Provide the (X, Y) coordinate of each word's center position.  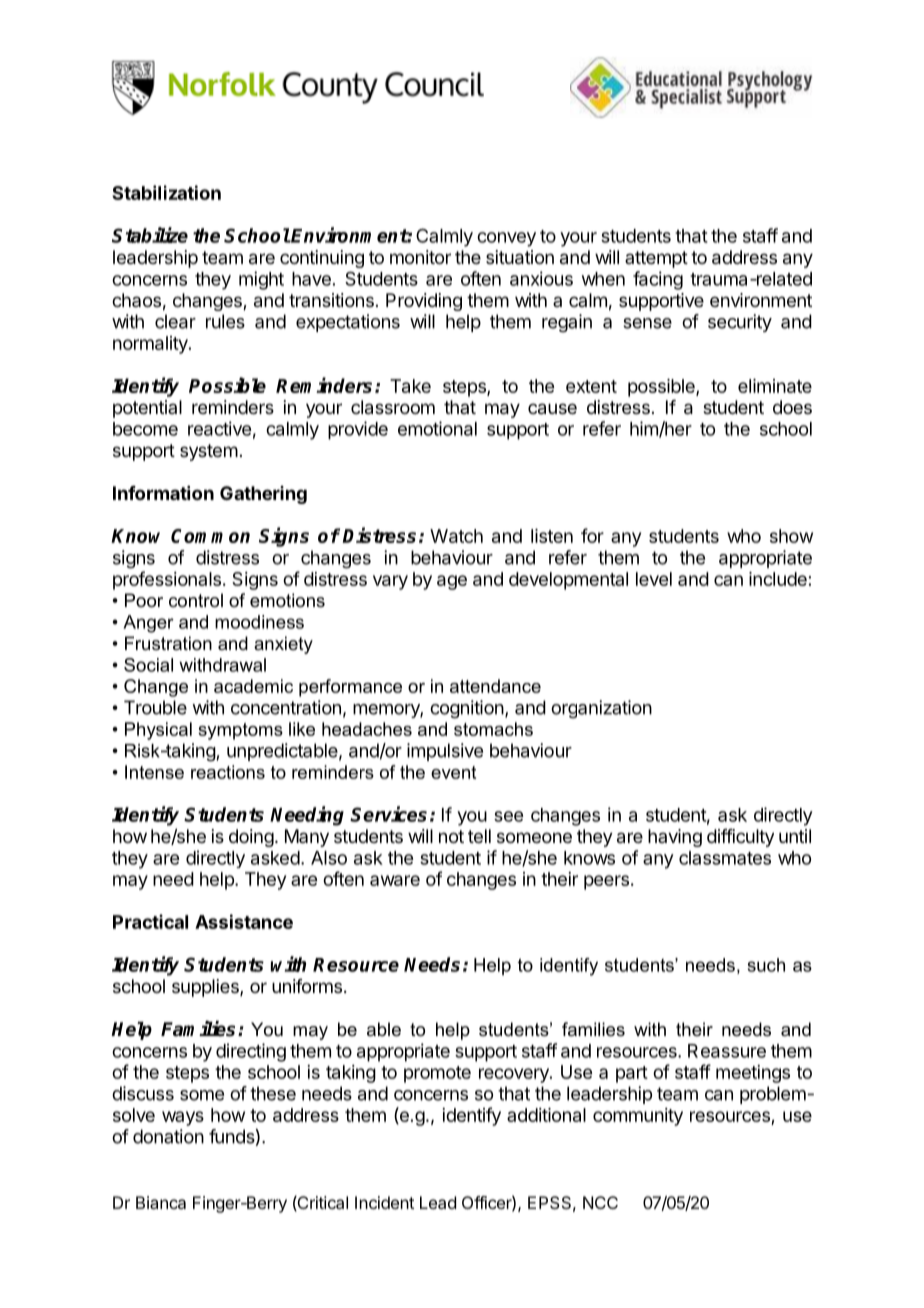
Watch (456, 536)
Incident (384, 1202)
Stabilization (166, 192)
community (638, 1117)
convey (506, 239)
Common (210, 536)
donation (168, 1136)
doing (251, 838)
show (791, 536)
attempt (656, 259)
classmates (725, 858)
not (451, 836)
